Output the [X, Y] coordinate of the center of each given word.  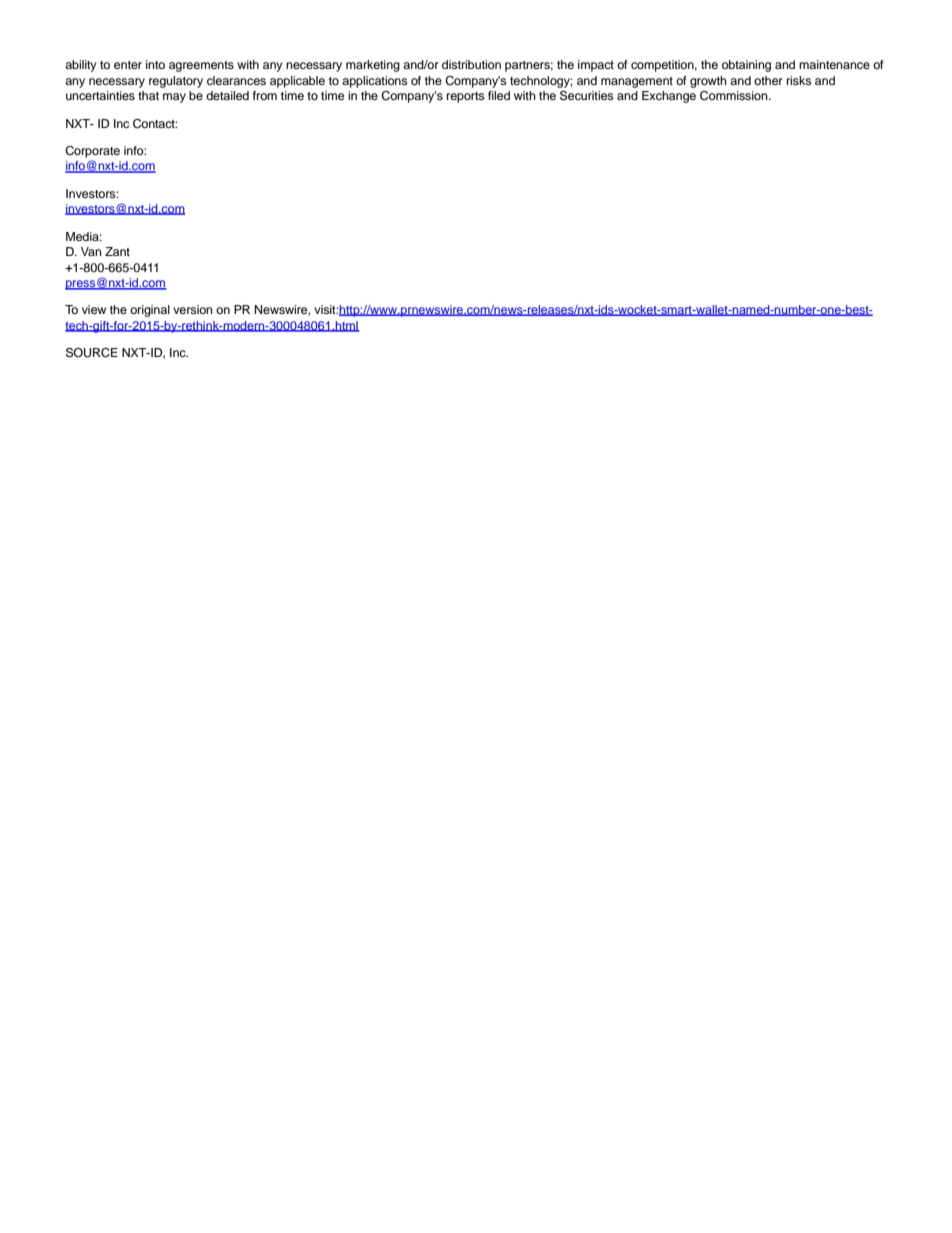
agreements [201, 66]
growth [708, 82]
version [193, 309]
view [94, 309]
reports [465, 97]
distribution [471, 64]
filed [499, 95]
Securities [586, 96]
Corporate [92, 152]
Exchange [669, 97]
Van [91, 251]
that [148, 95]
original [150, 311]
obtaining [746, 66]
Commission [735, 96]
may [174, 98]
